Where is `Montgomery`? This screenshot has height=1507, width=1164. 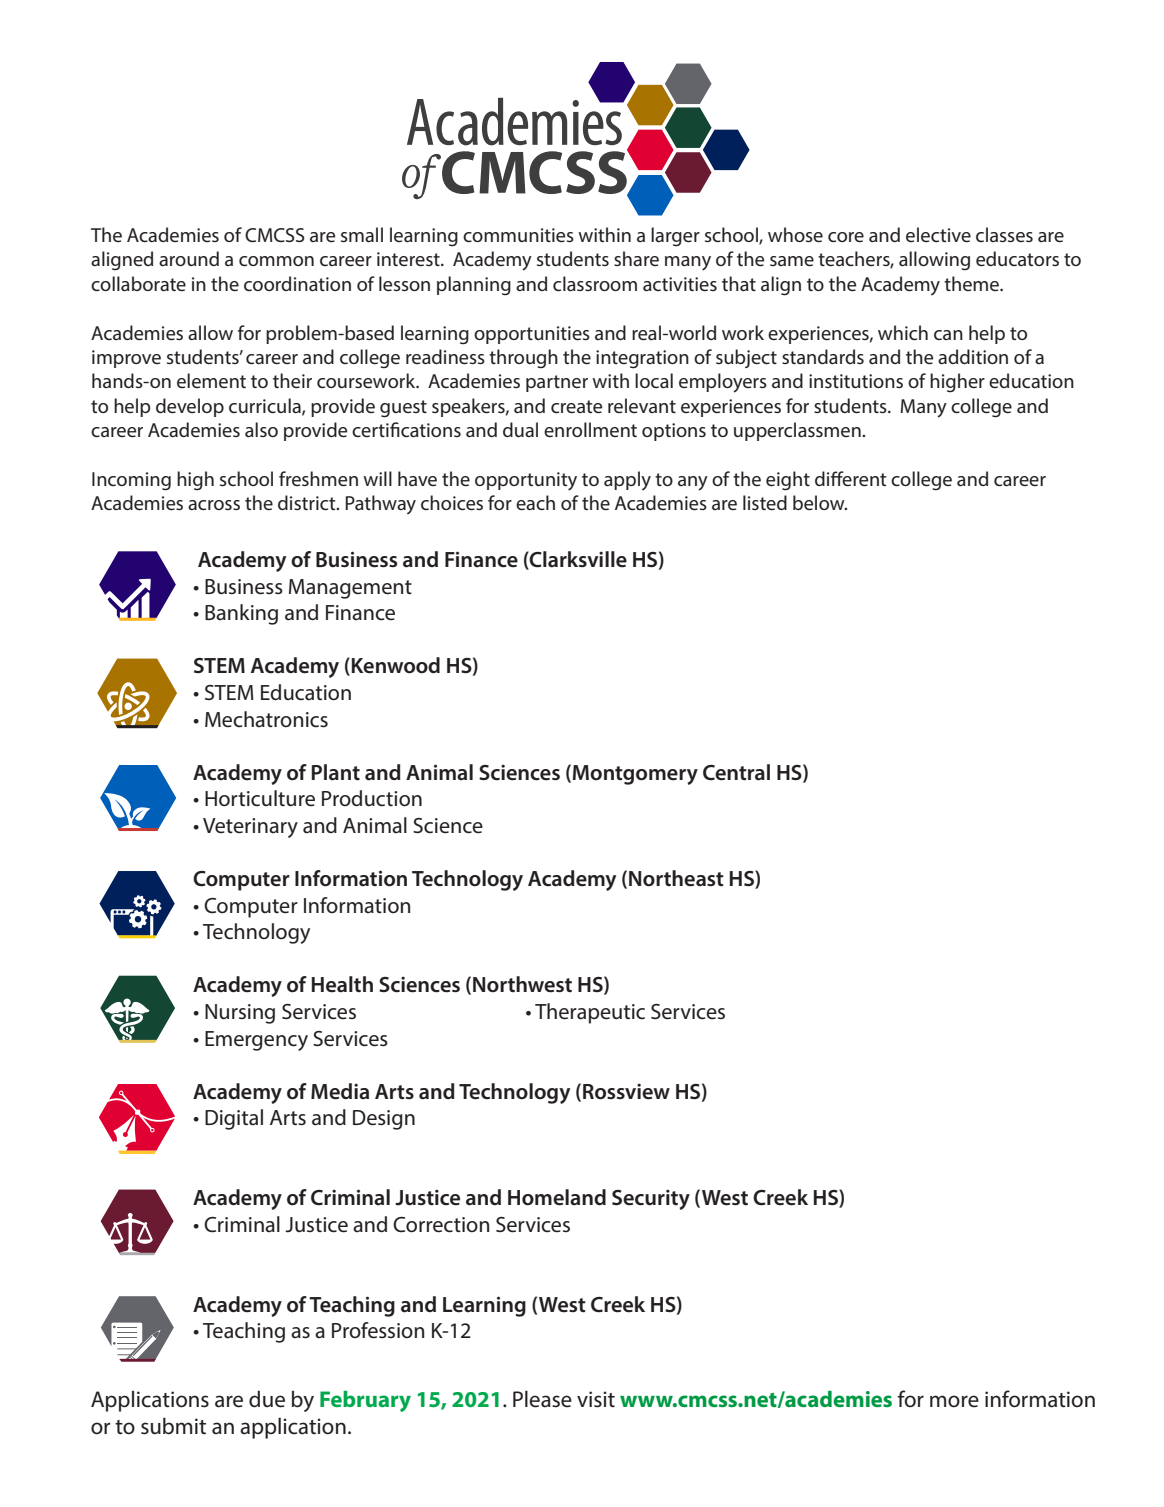
Montgomery is located at coordinates (635, 775).
